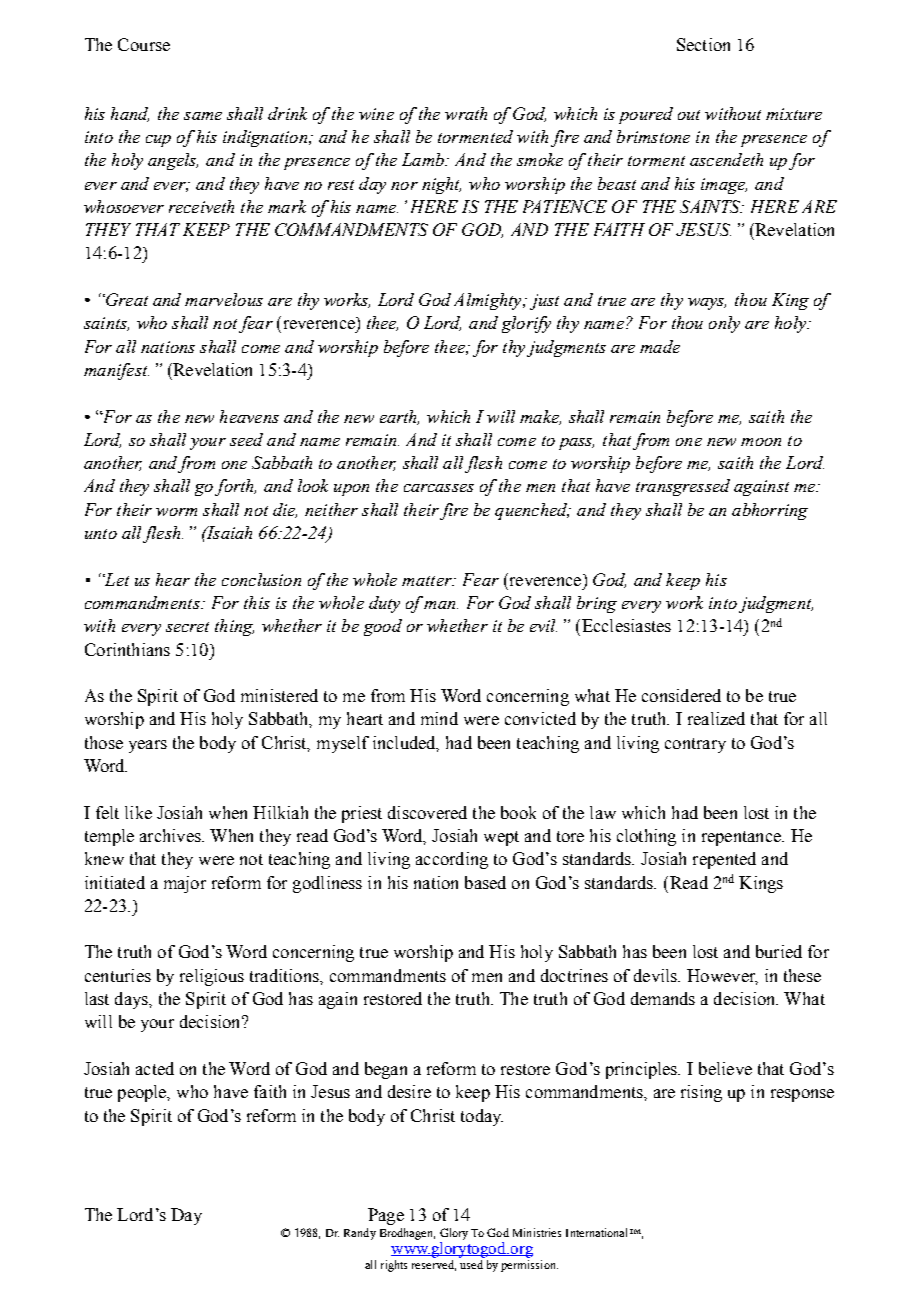 The height and width of the document is (1308, 924). I want to click on wrath, so click(466, 113).
